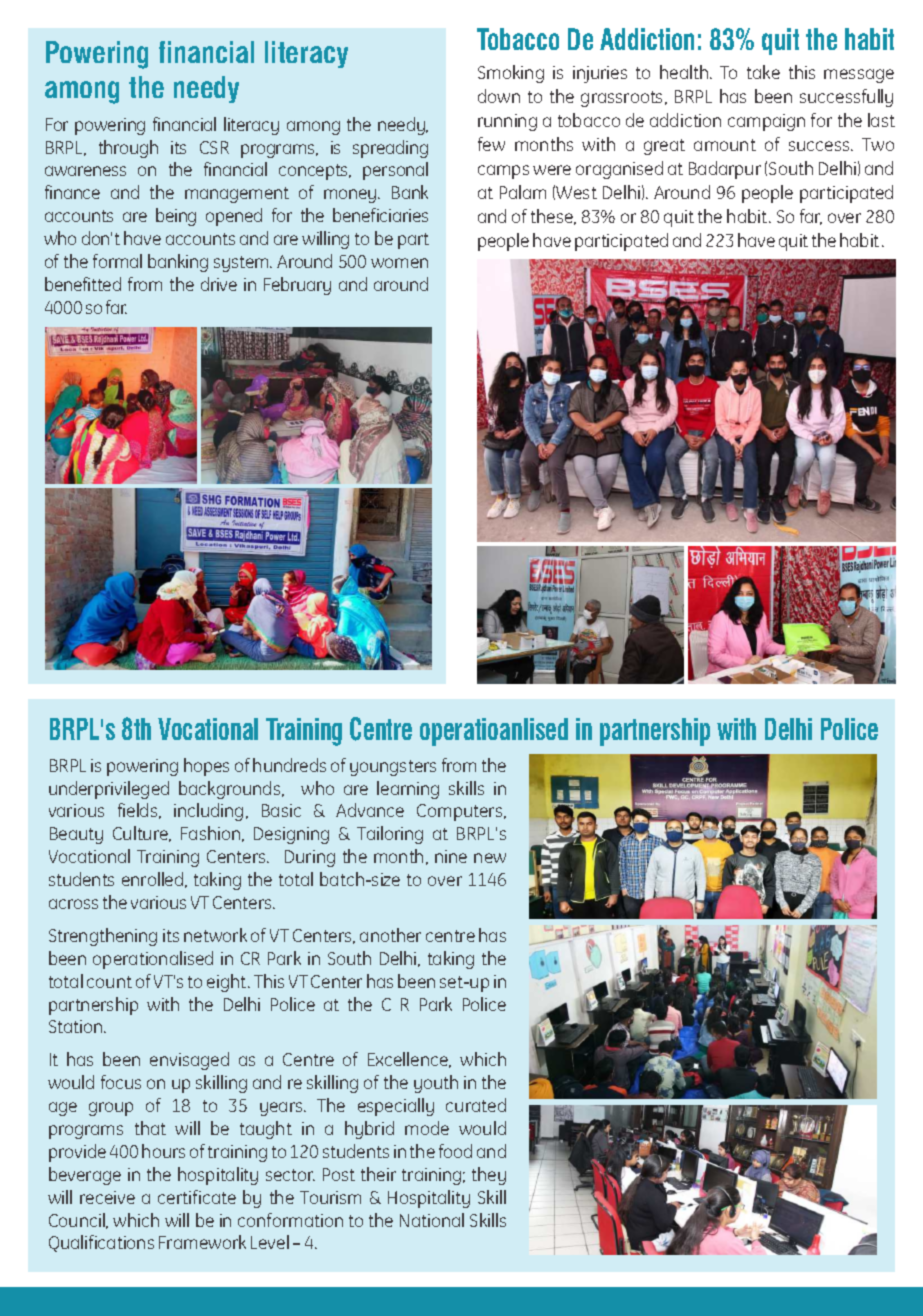  What do you see at coordinates (490, 858) in the image?
I see `new` at bounding box center [490, 858].
